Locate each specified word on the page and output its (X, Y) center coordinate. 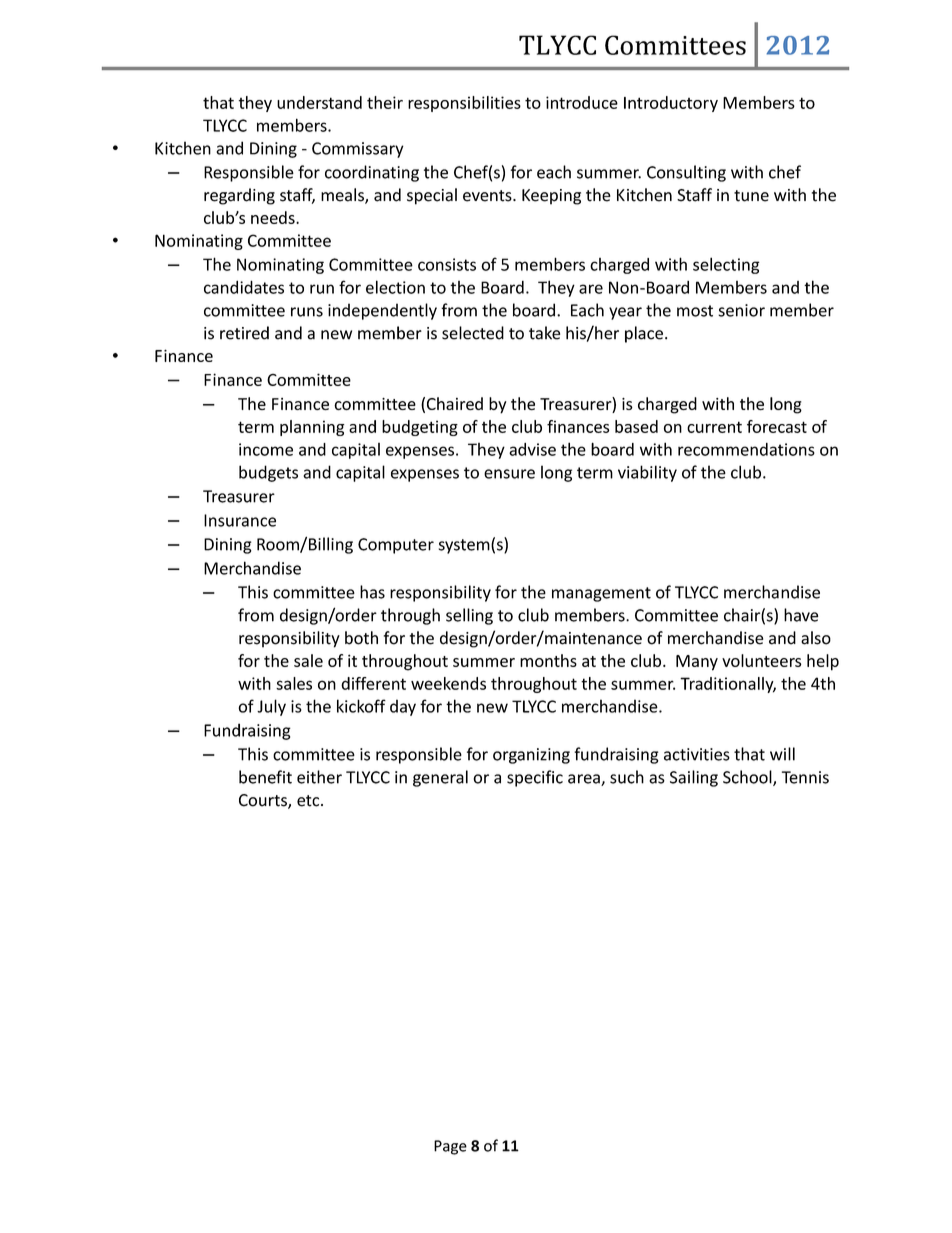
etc (309, 801)
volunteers (761, 660)
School (748, 778)
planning (312, 428)
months (548, 660)
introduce (582, 102)
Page (450, 1147)
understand (319, 102)
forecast (777, 426)
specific (535, 778)
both (361, 638)
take (544, 333)
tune (751, 196)
